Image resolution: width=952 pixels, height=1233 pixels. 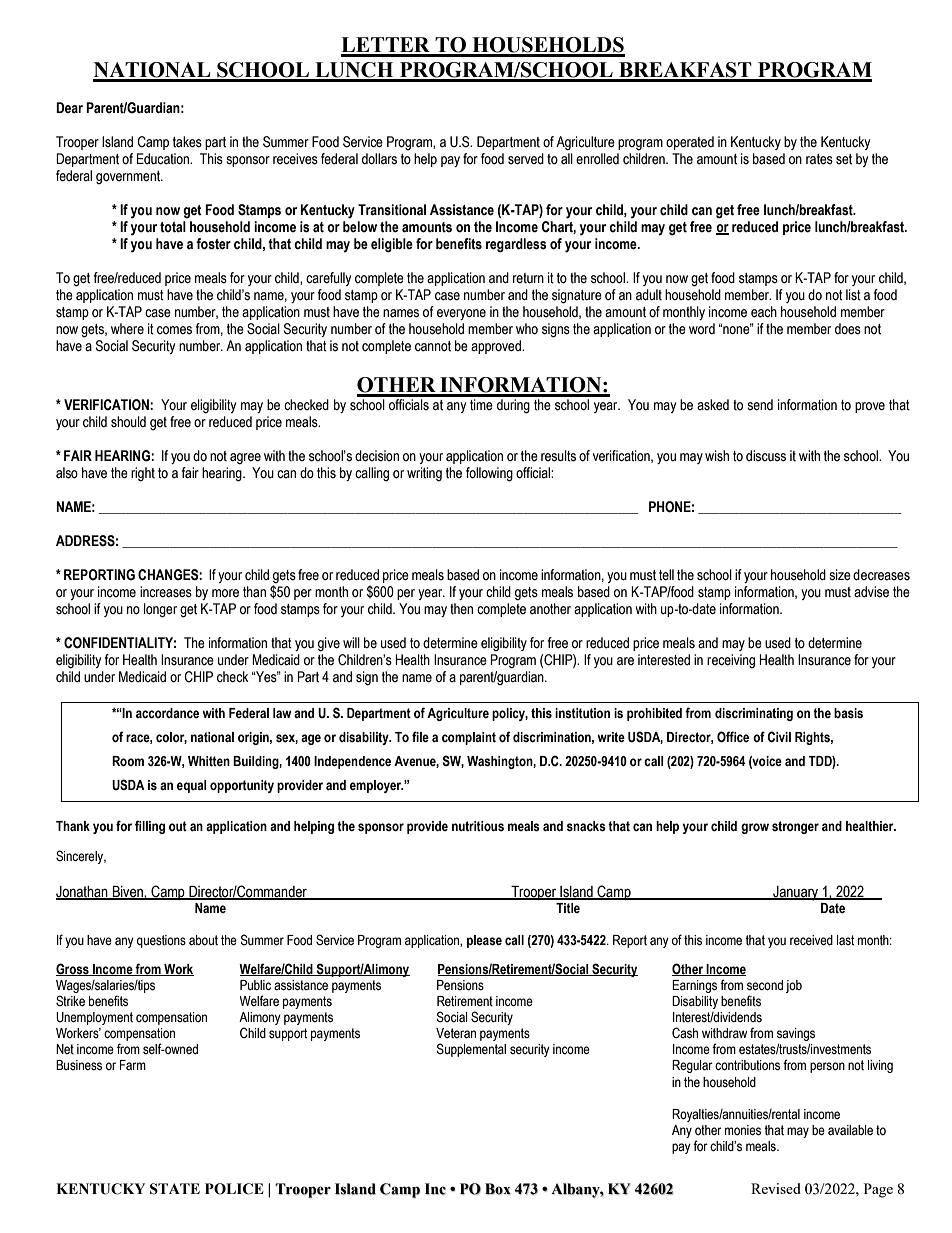 I want to click on Revised, so click(x=776, y=1188).
